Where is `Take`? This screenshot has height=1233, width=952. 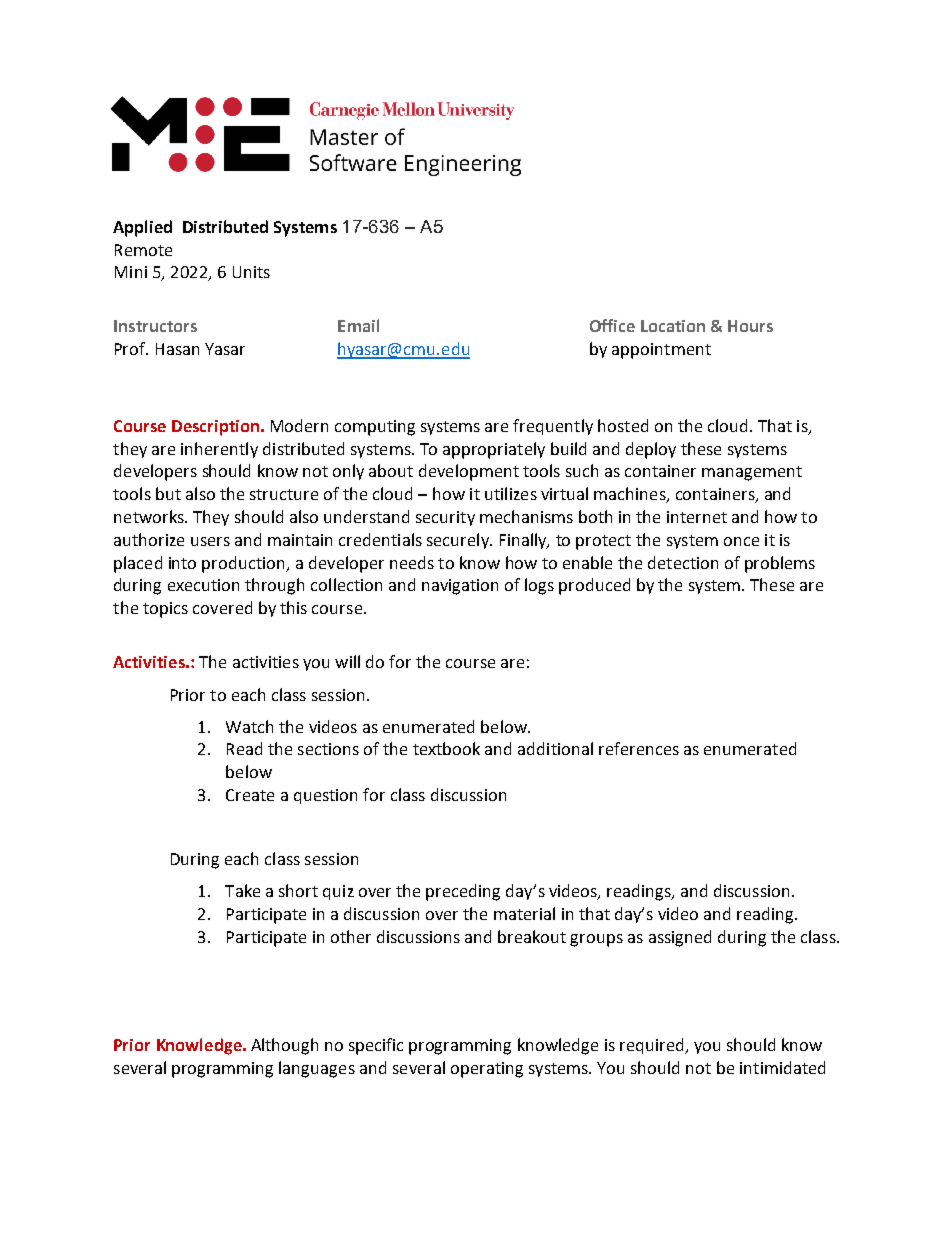 Take is located at coordinates (242, 890).
